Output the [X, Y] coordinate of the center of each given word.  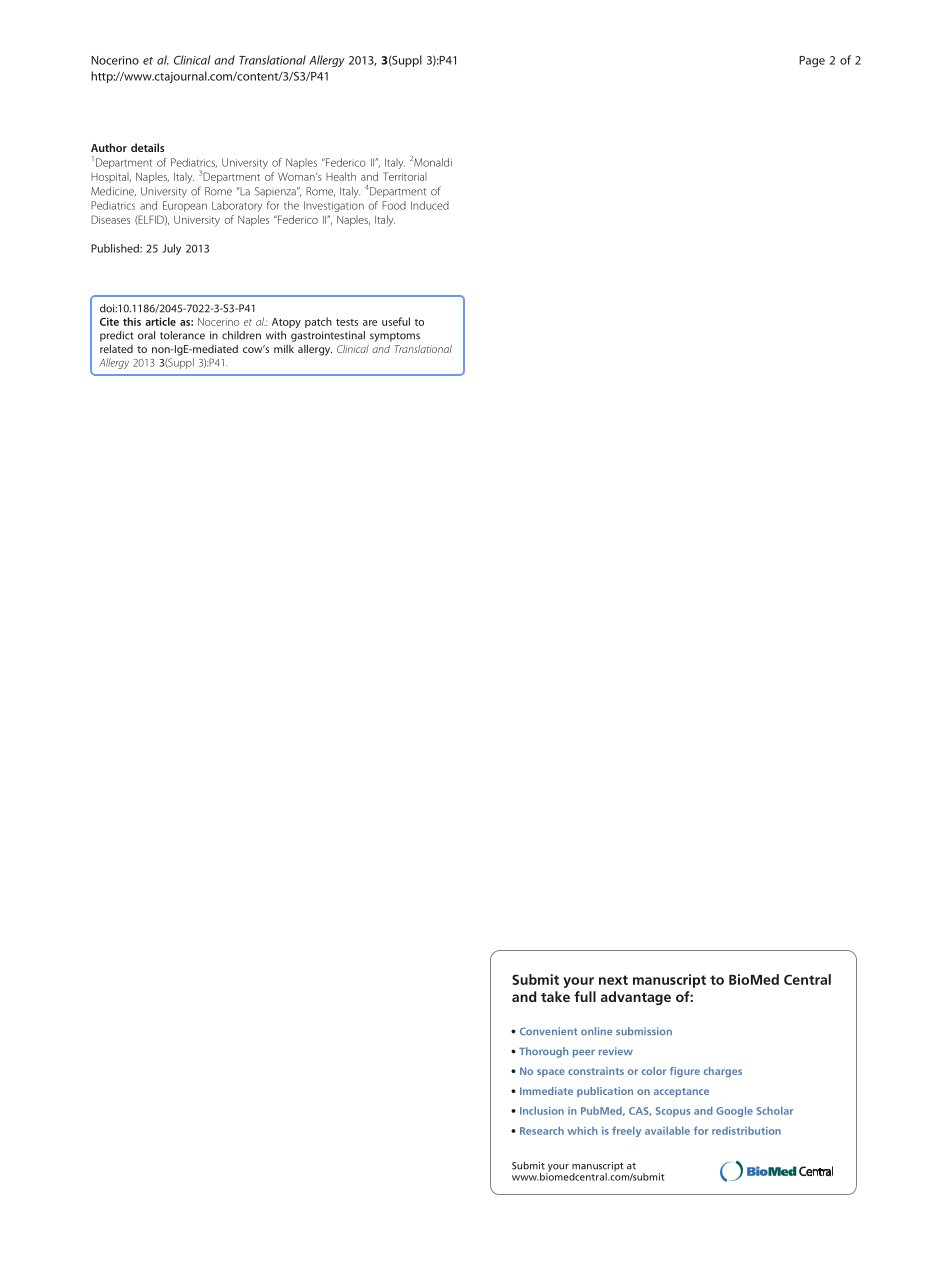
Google [734, 1111]
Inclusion [542, 1110]
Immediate [546, 1091]
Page [812, 61]
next [613, 980]
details [148, 147]
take [555, 996]
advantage [636, 998]
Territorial [405, 176]
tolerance [182, 335]
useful [396, 321]
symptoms [395, 337]
